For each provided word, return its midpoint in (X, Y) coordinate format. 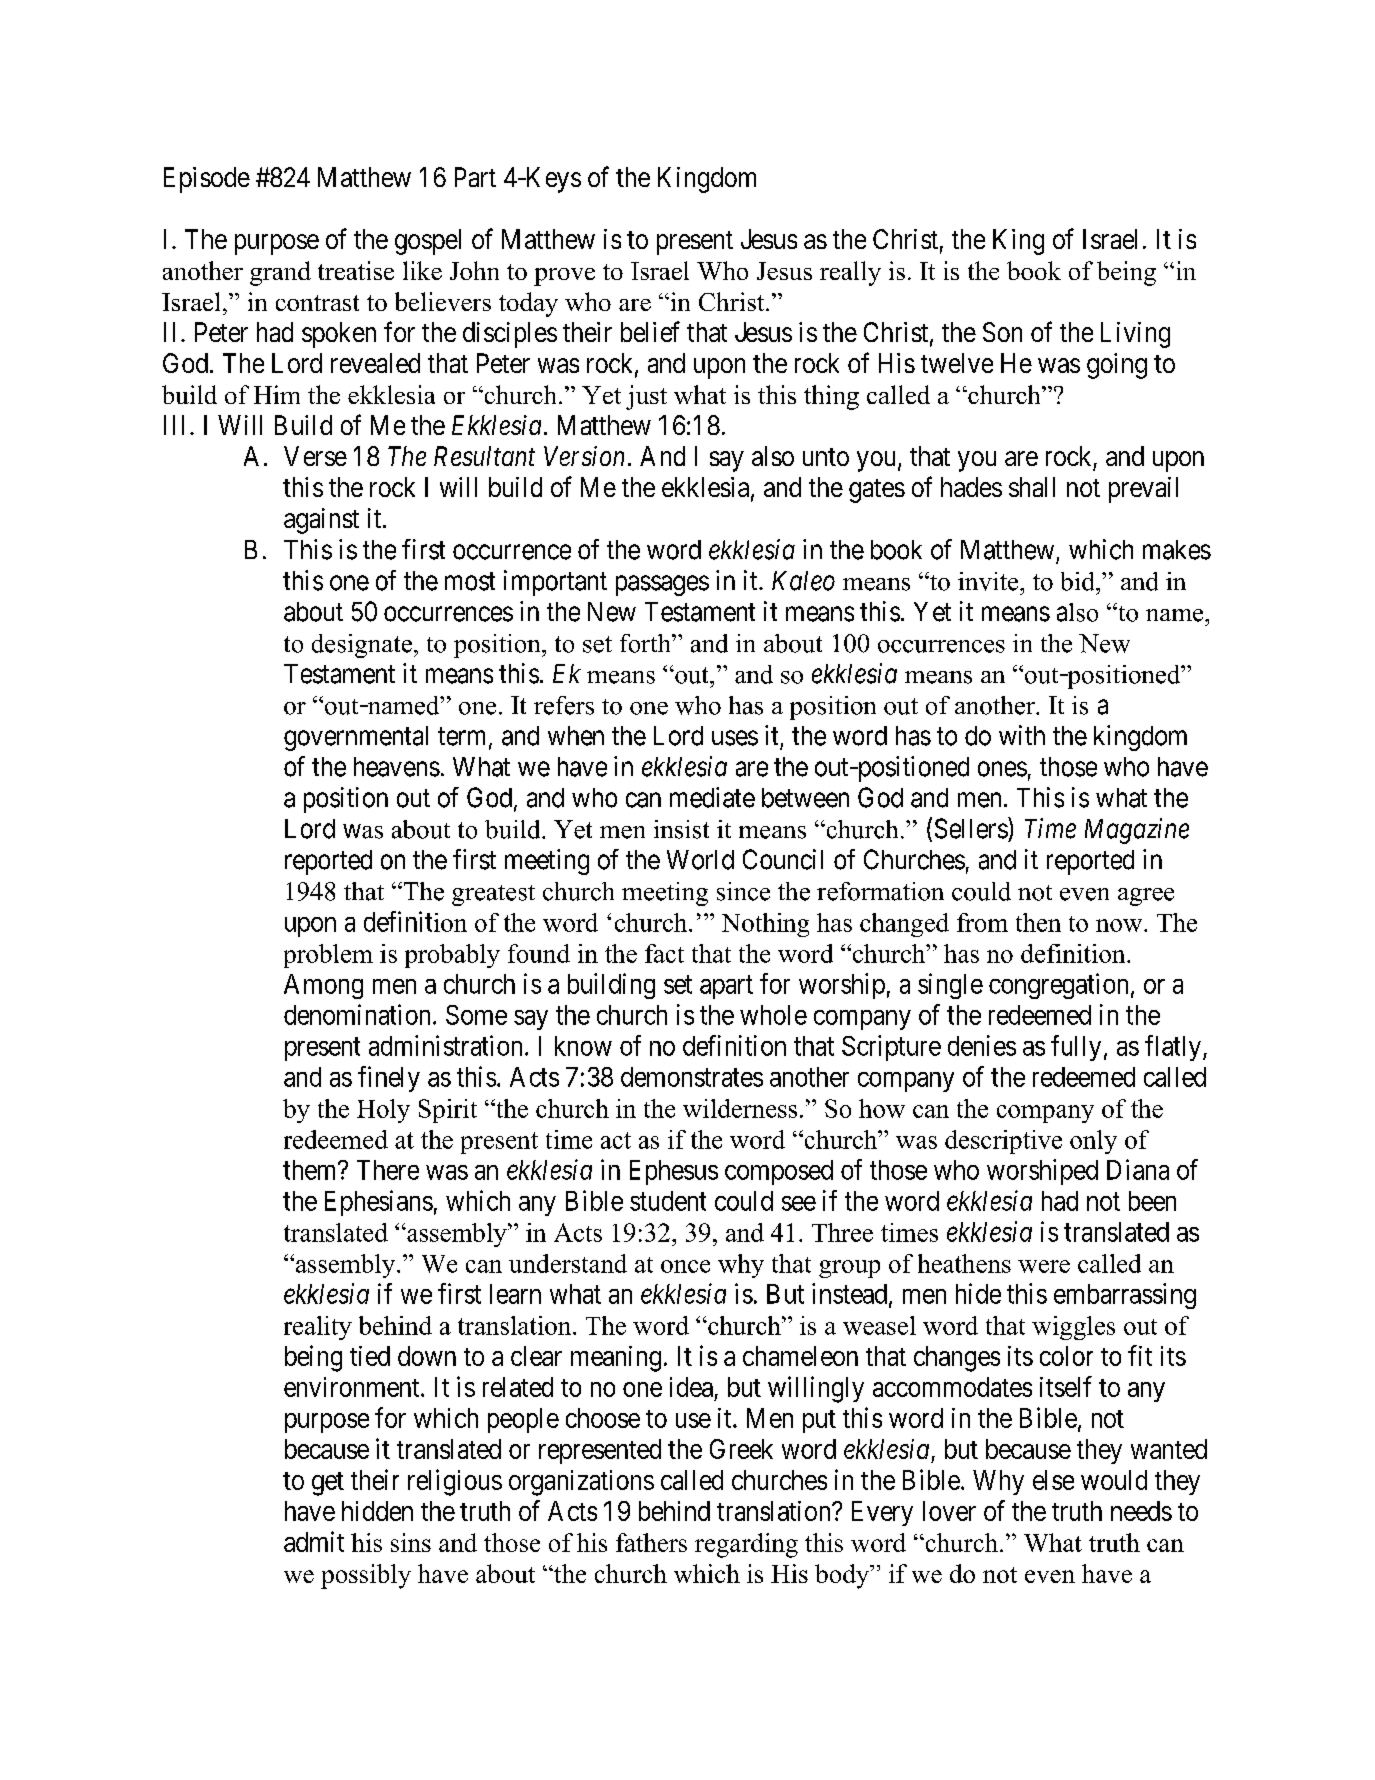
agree (1146, 897)
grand (280, 273)
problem (328, 956)
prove (564, 277)
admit (314, 1541)
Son (1002, 332)
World (700, 860)
